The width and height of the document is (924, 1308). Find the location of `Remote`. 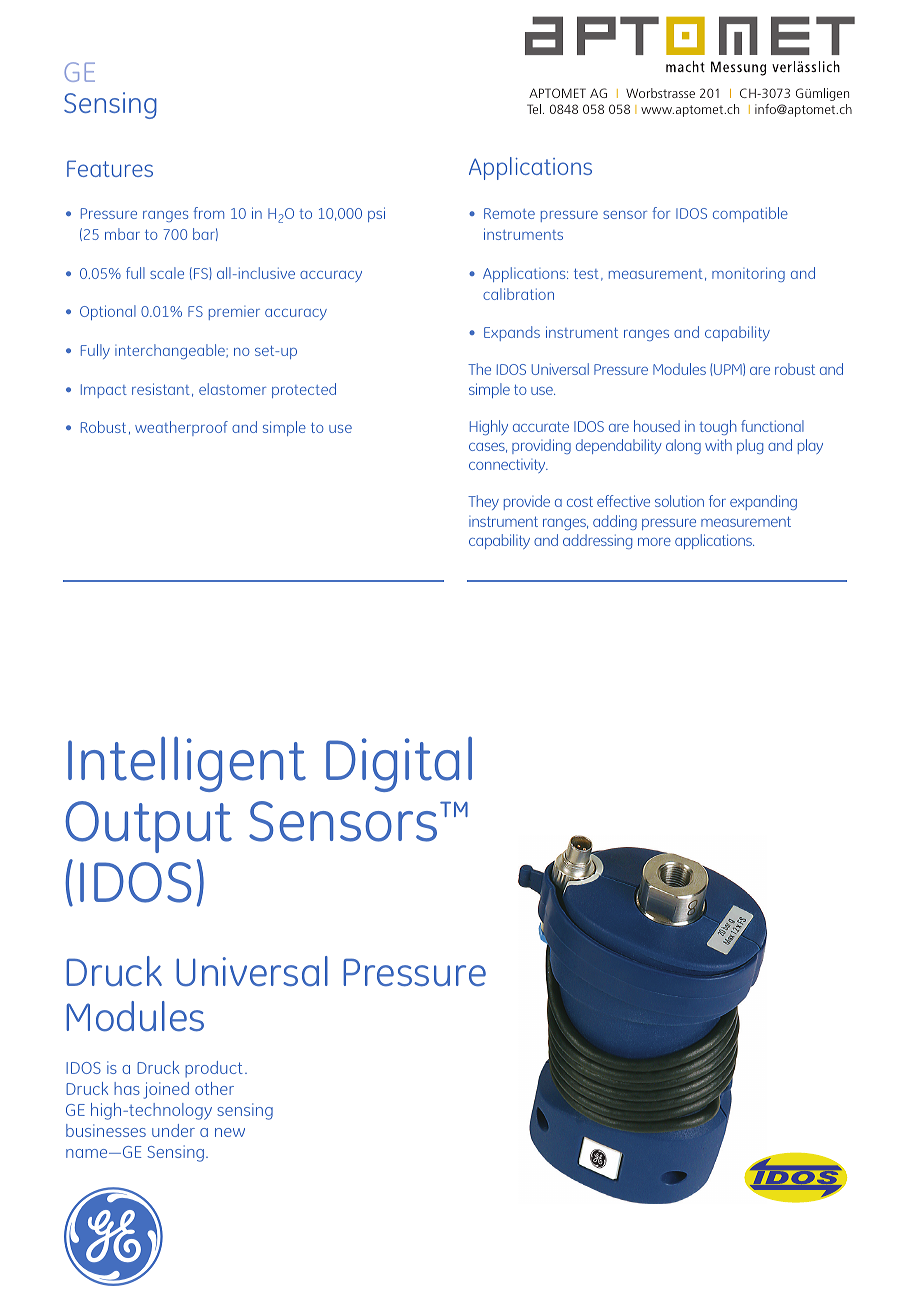

Remote is located at coordinates (509, 213).
